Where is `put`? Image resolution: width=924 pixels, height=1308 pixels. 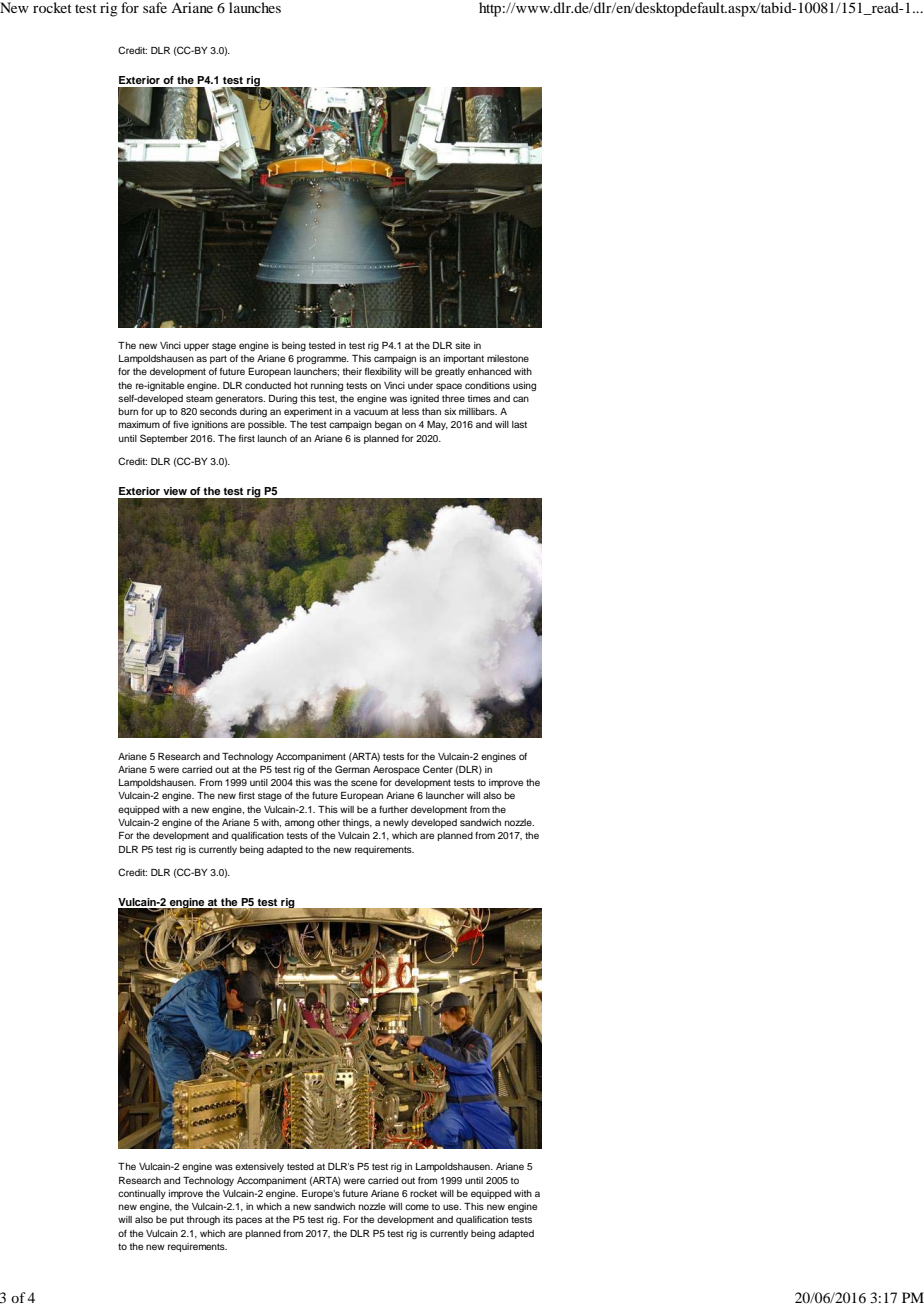
put is located at coordinates (177, 1220).
